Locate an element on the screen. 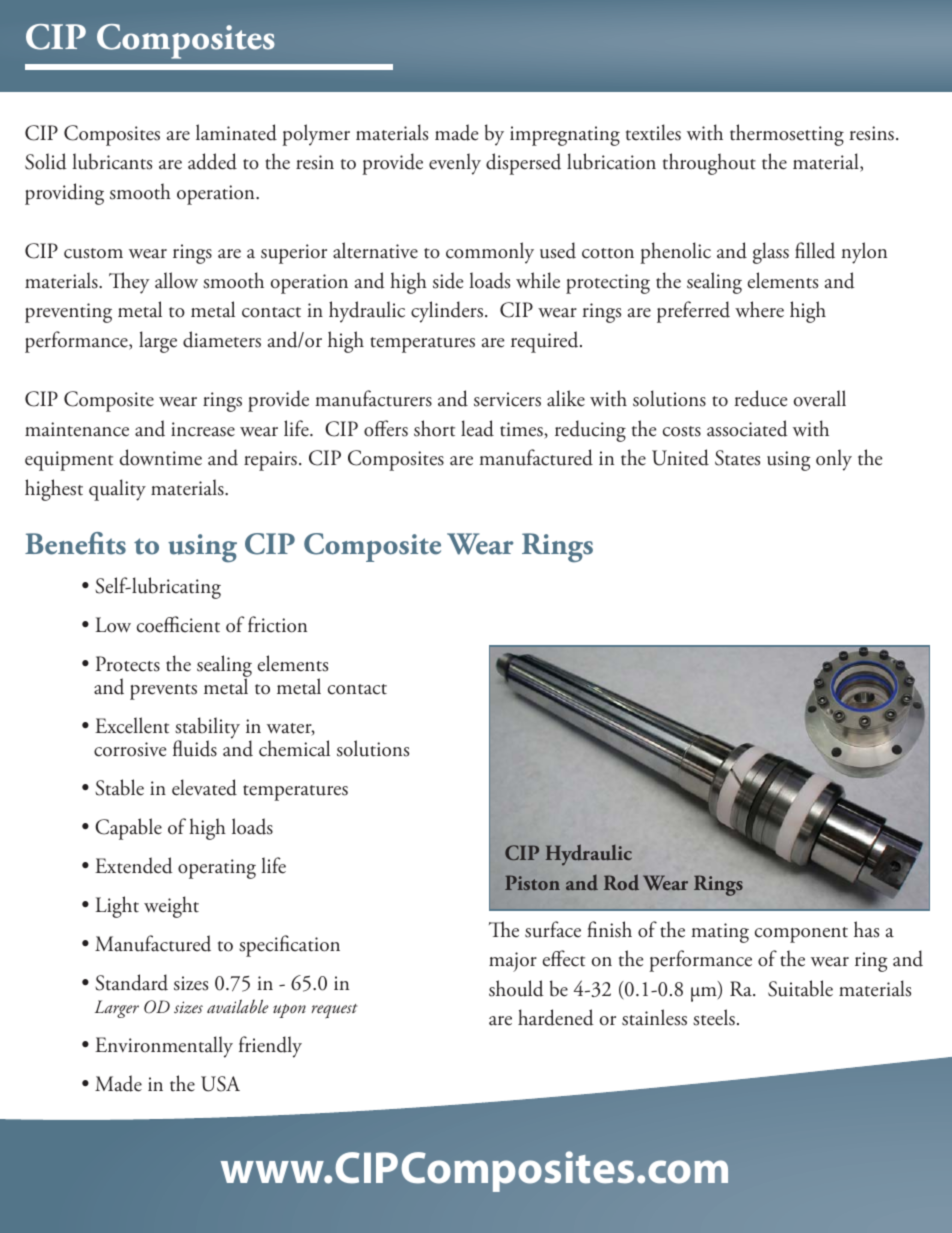 This screenshot has width=952, height=1233. reduce is located at coordinates (761, 398).
